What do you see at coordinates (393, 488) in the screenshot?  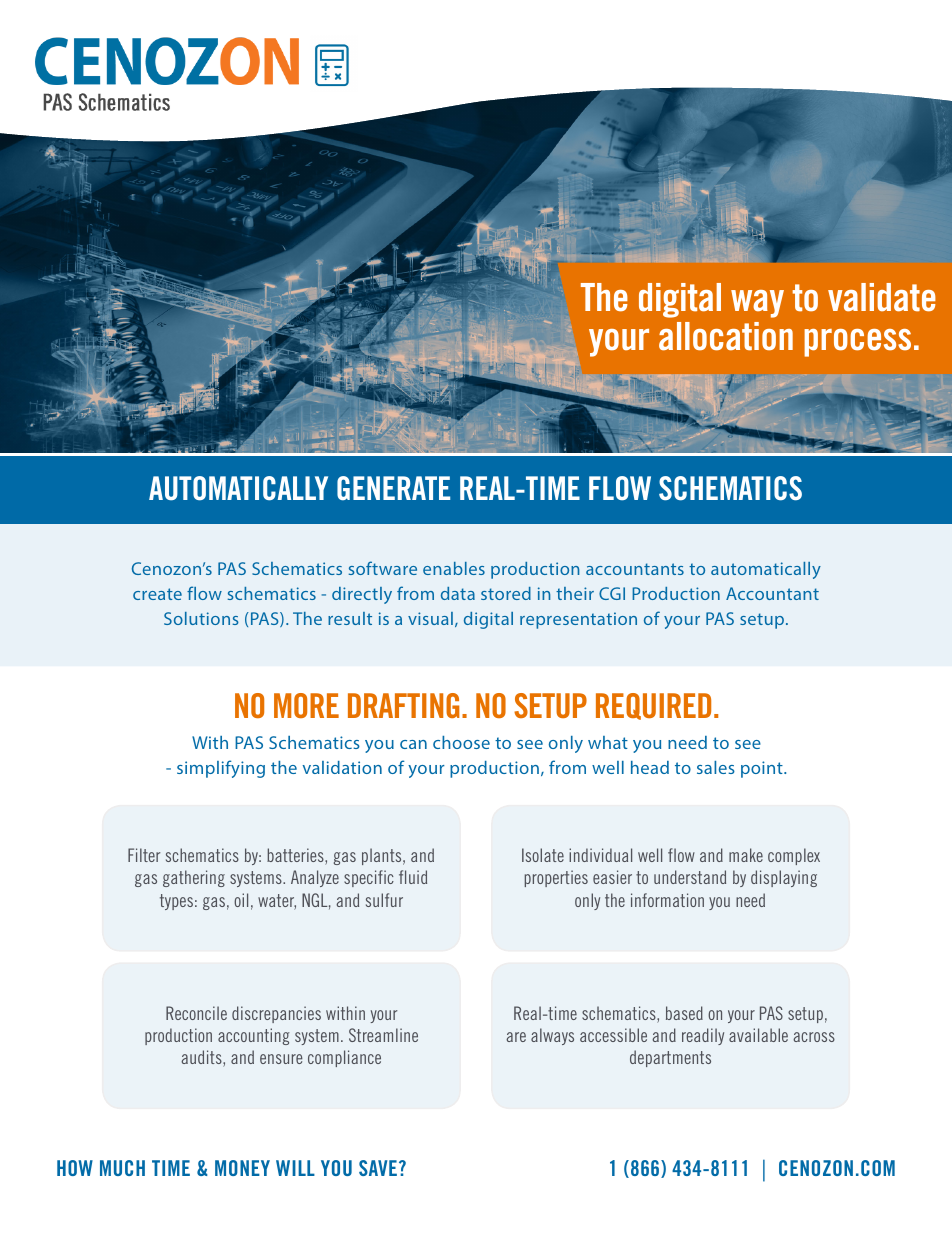 I see `GENERATE` at bounding box center [393, 488].
